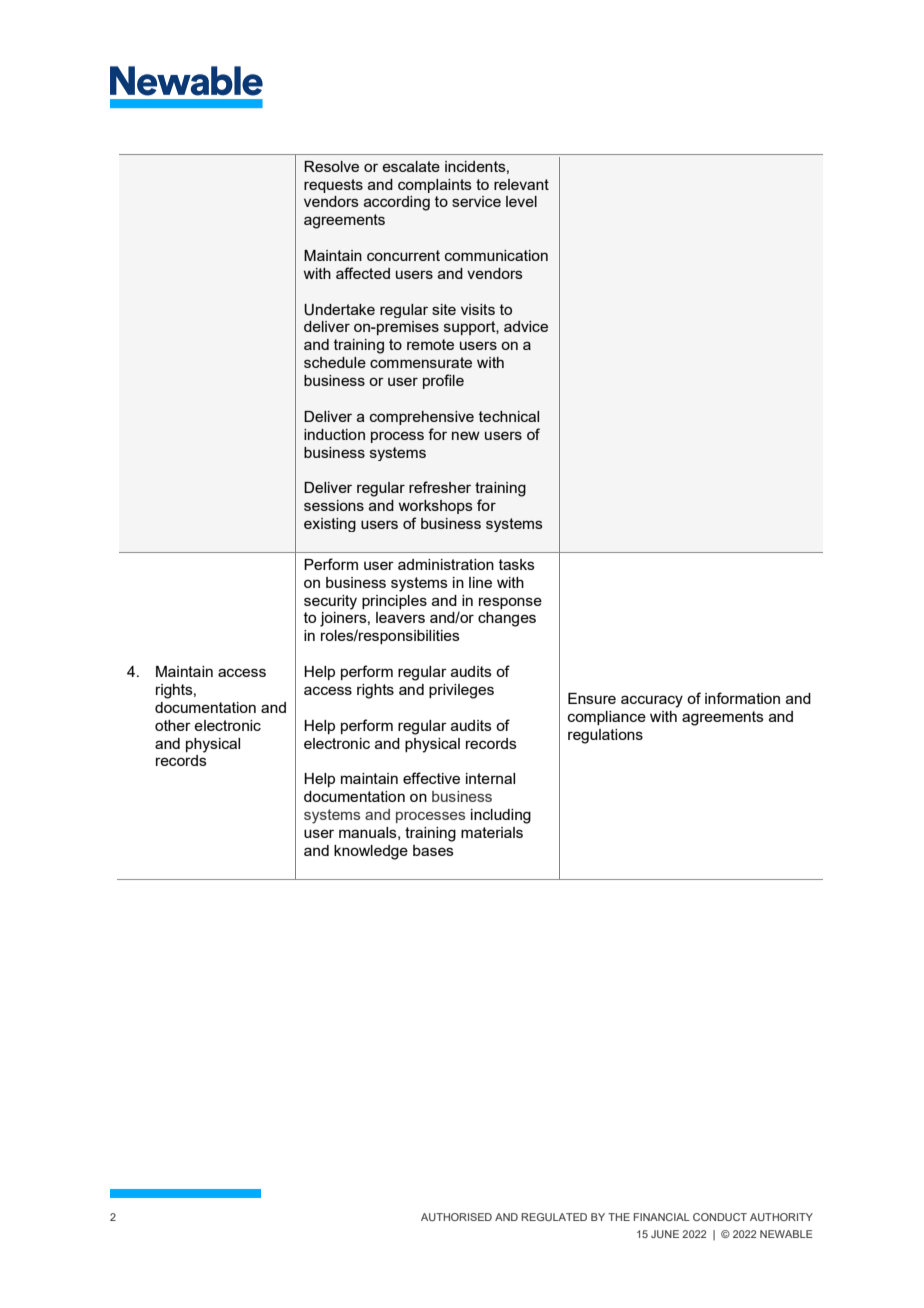 Image resolution: width=924 pixels, height=1308 pixels. What do you see at coordinates (742, 698) in the screenshot?
I see `information` at bounding box center [742, 698].
